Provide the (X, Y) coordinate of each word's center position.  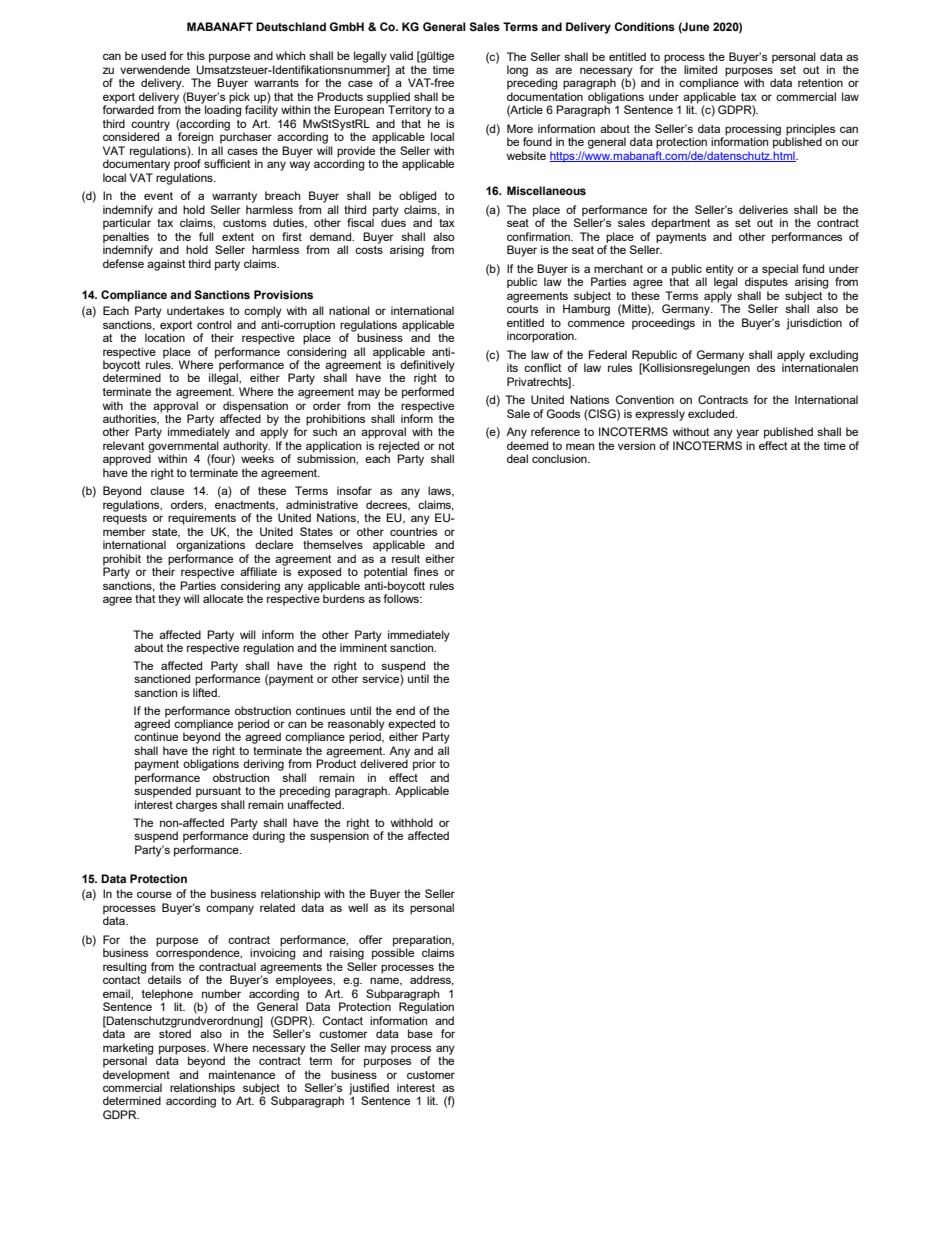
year (747, 434)
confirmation (539, 236)
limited (700, 69)
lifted (206, 691)
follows (402, 597)
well (358, 907)
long (517, 71)
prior (424, 765)
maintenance (242, 1074)
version (636, 445)
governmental (183, 448)
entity (719, 271)
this (196, 55)
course (154, 894)
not (447, 446)
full (206, 236)
